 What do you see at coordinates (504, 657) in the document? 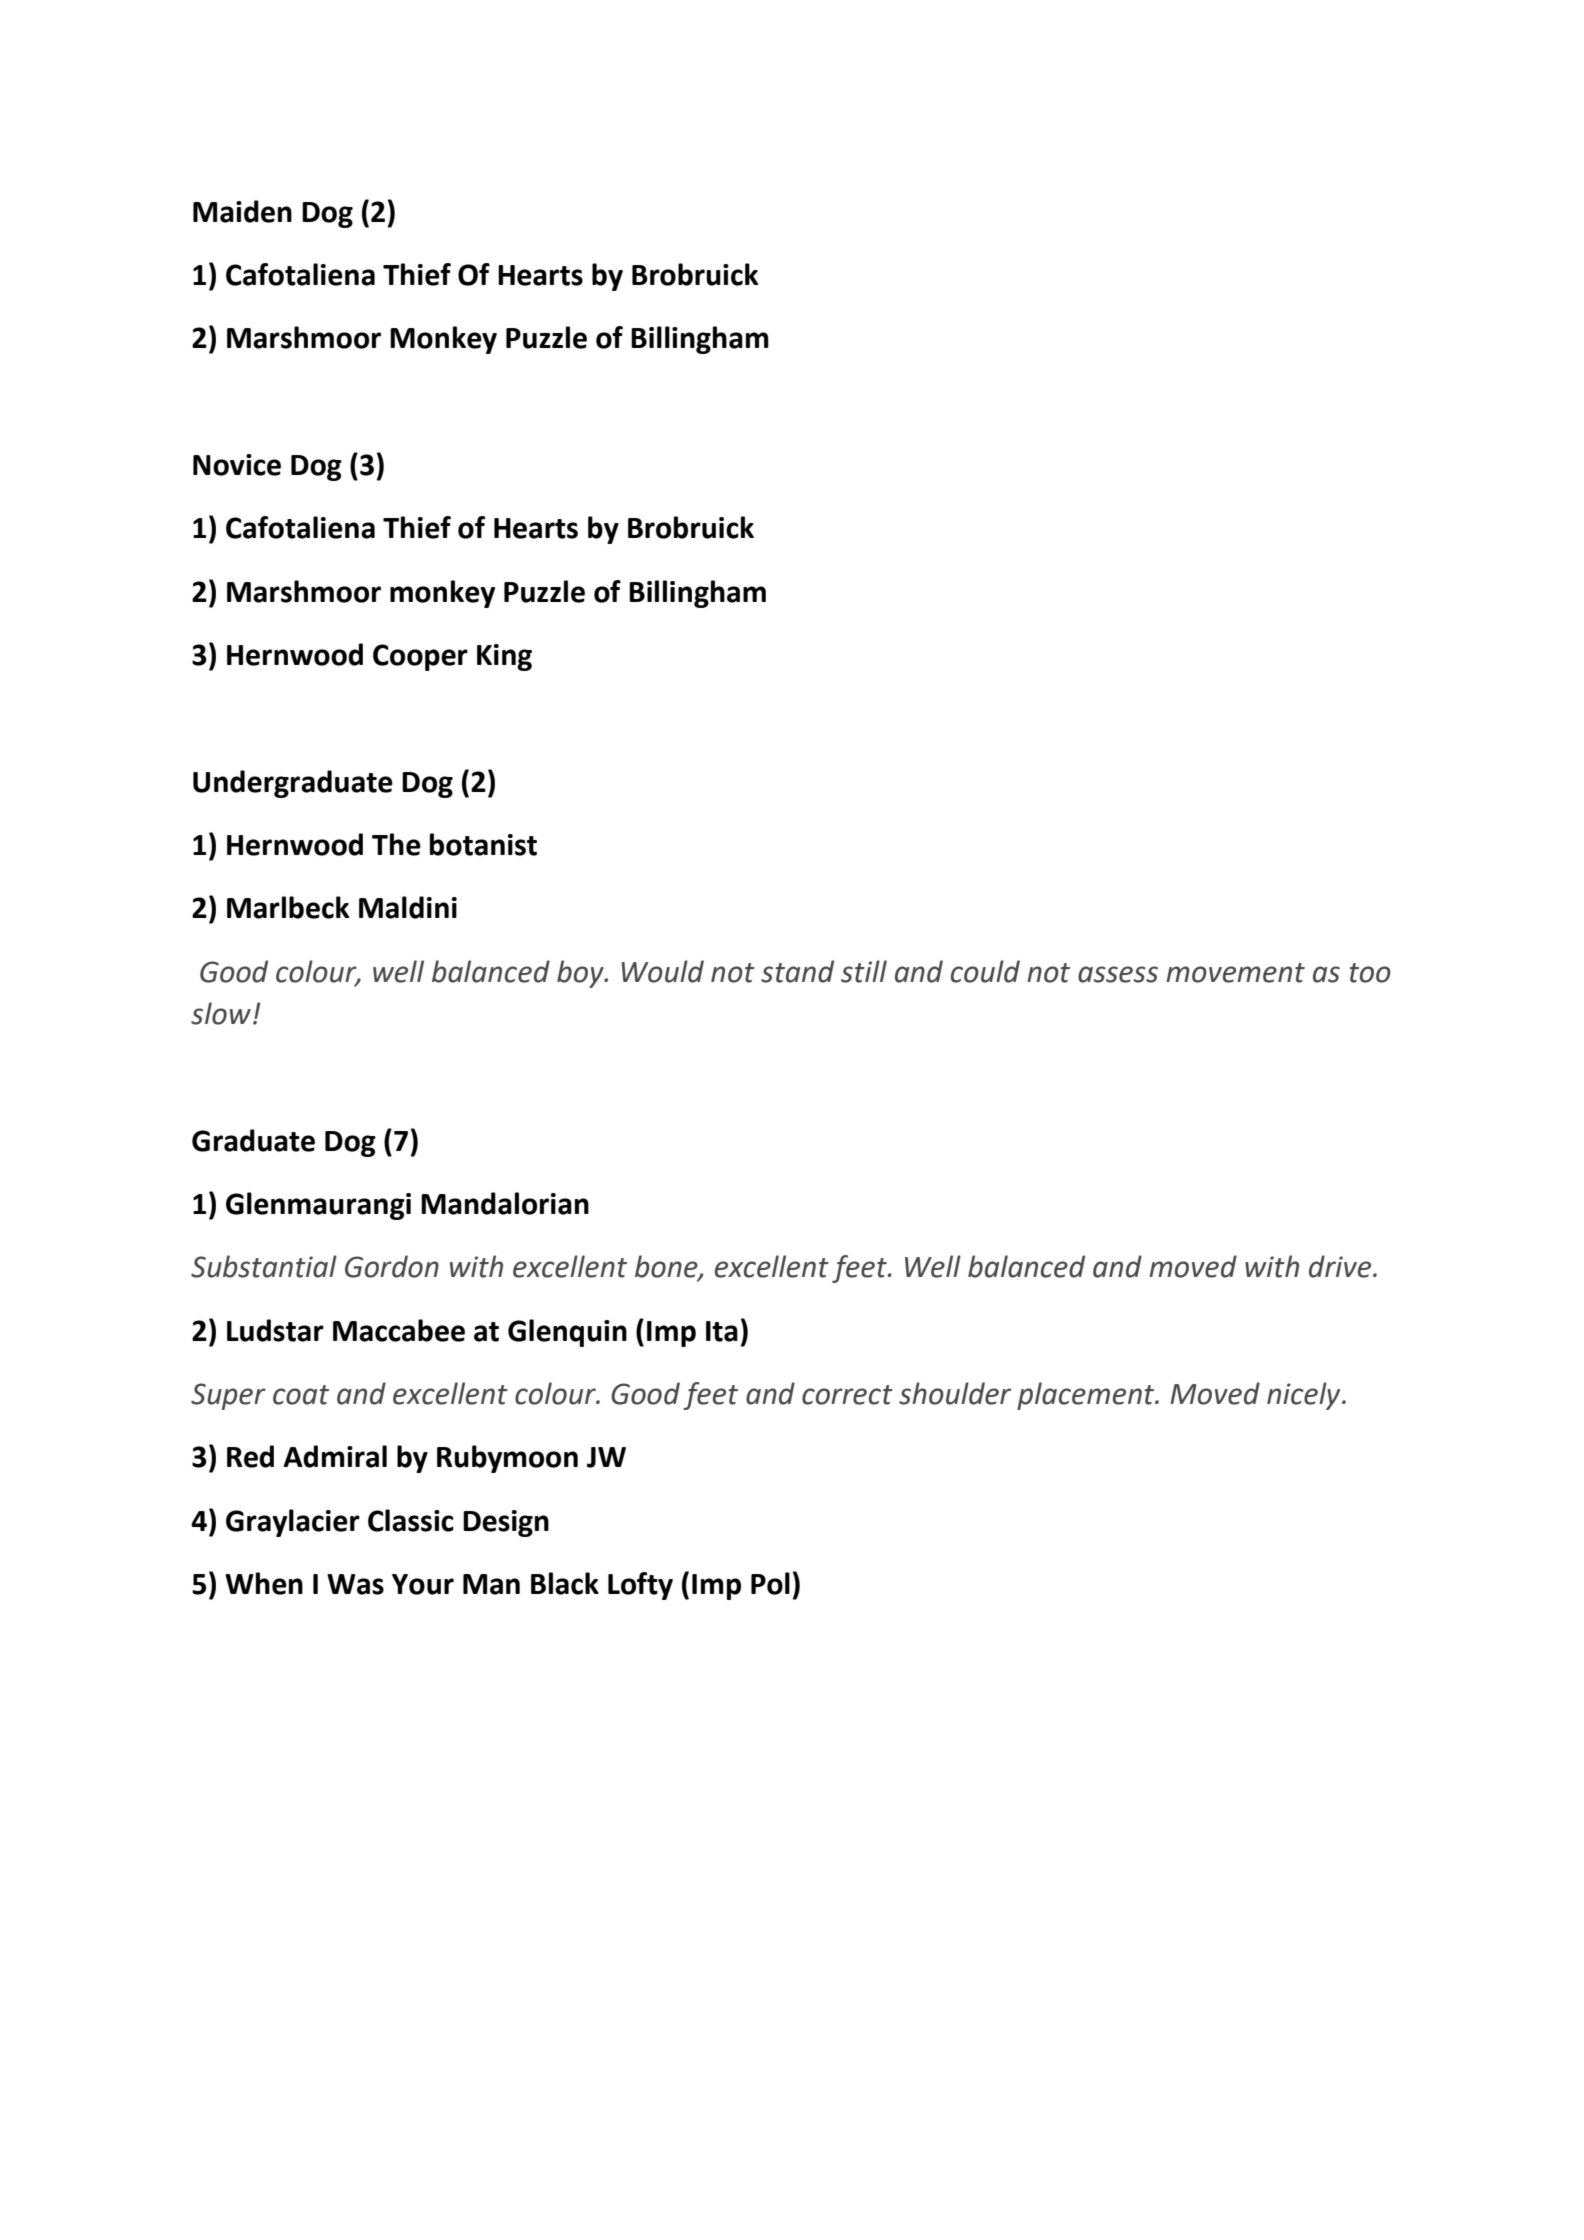
I see `King` at bounding box center [504, 657].
